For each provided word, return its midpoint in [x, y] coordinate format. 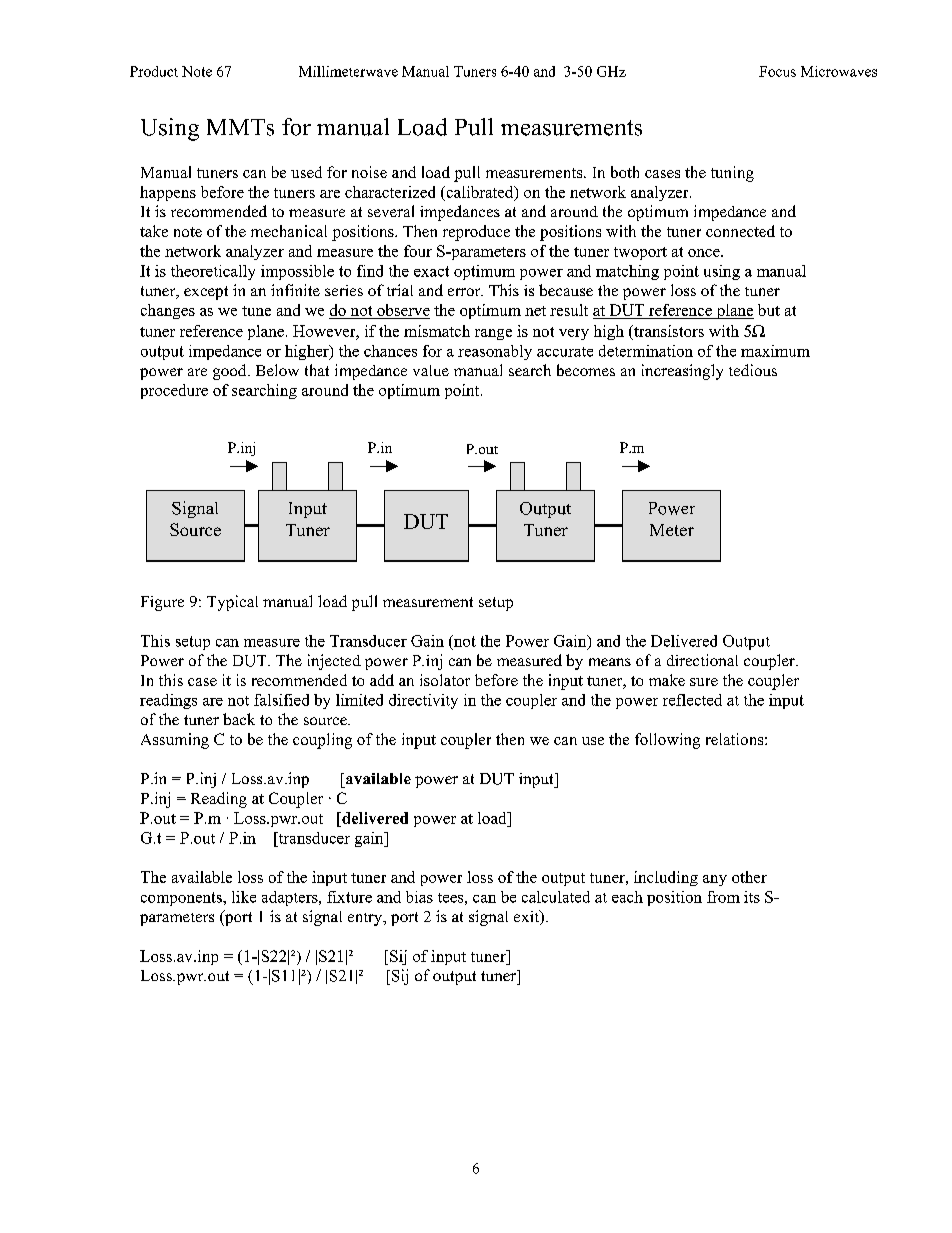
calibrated [480, 193]
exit [528, 917]
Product [154, 71]
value [431, 370]
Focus [777, 71]
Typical [232, 603]
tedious [753, 370]
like [244, 897]
